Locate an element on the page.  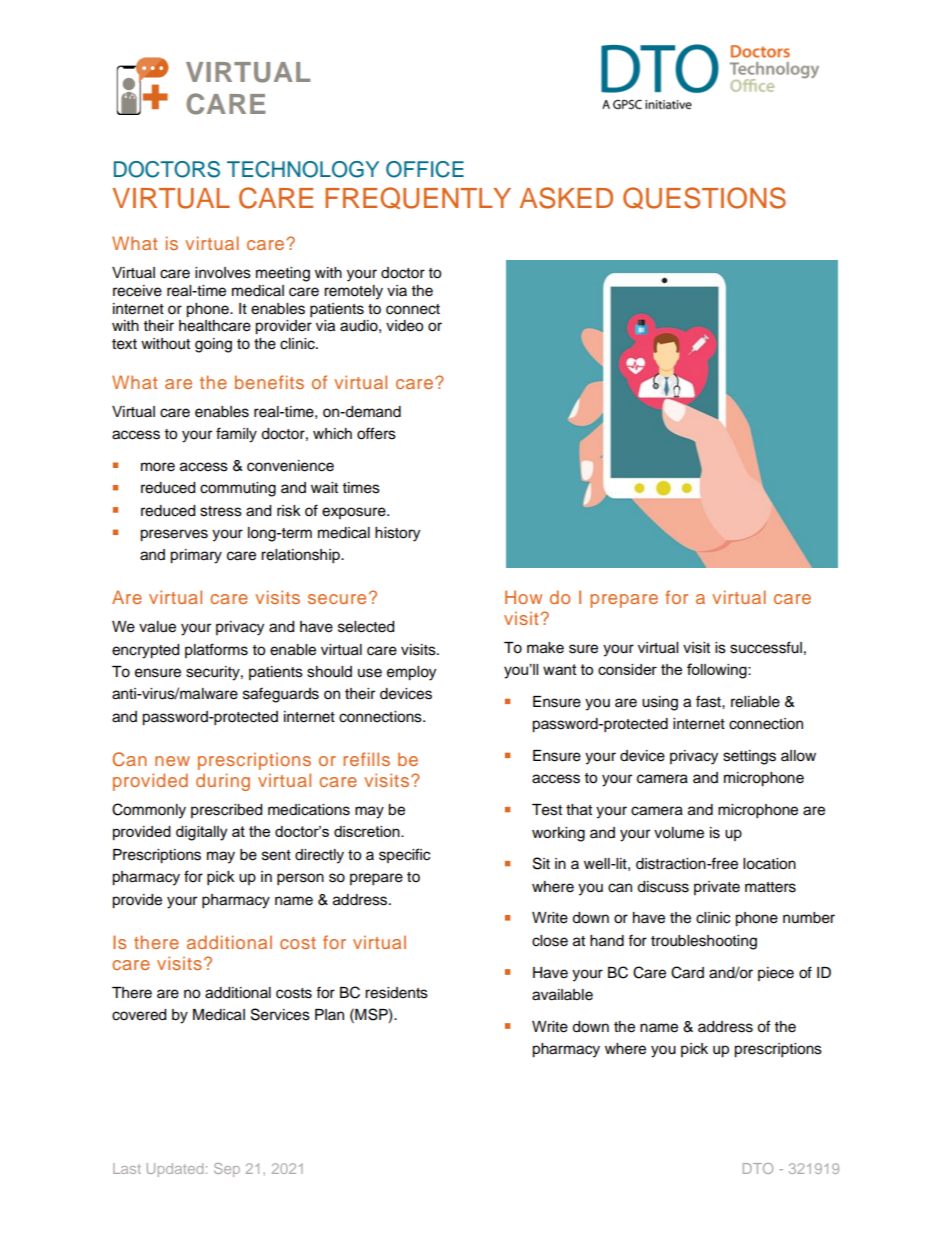
employ is located at coordinates (411, 673).
